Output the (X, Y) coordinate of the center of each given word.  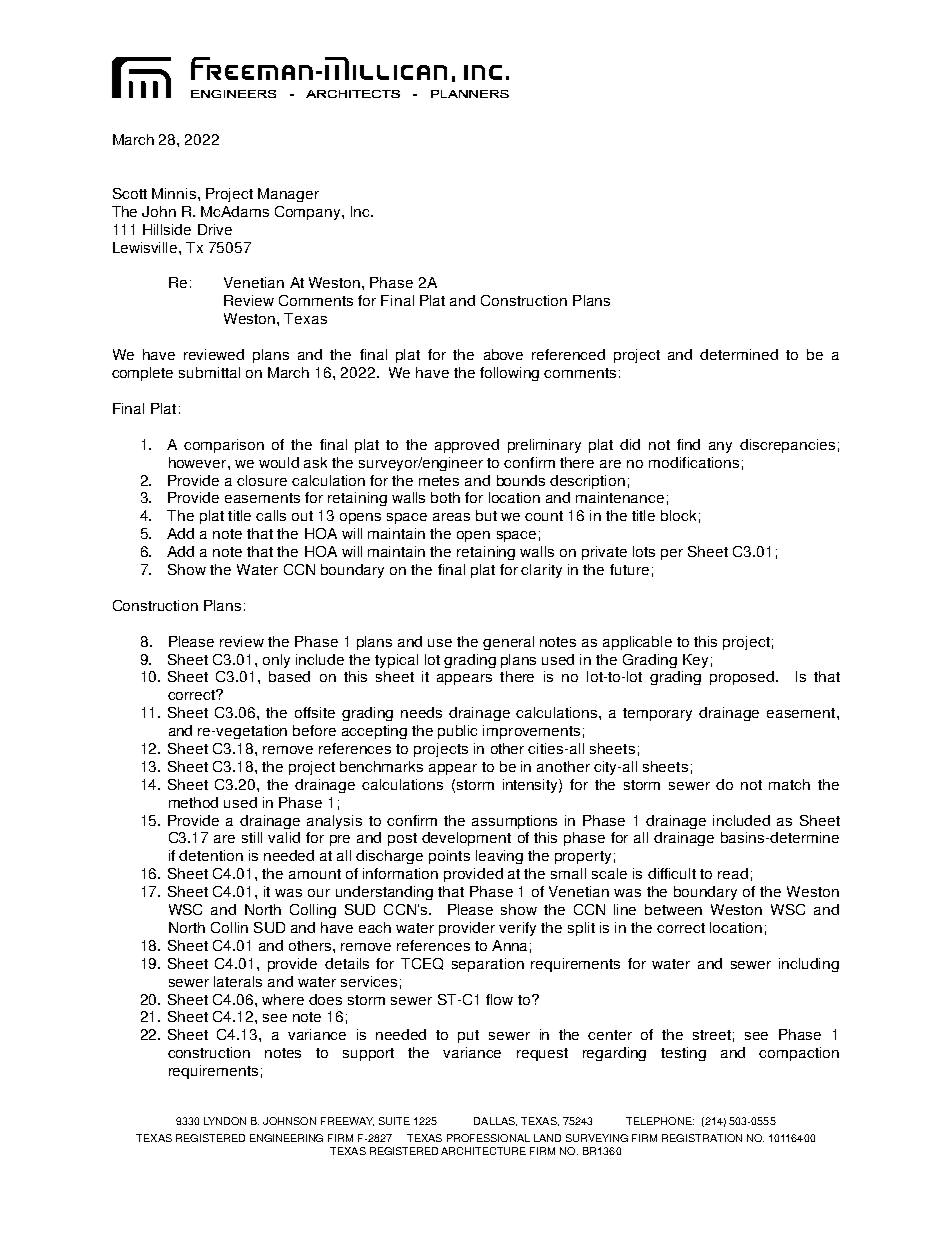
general (508, 643)
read (733, 873)
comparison (224, 446)
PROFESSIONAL (488, 1138)
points (449, 857)
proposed (743, 678)
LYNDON (225, 1121)
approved (467, 446)
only (276, 661)
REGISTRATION (702, 1138)
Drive (215, 229)
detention (211, 855)
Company (309, 213)
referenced (568, 354)
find (688, 444)
